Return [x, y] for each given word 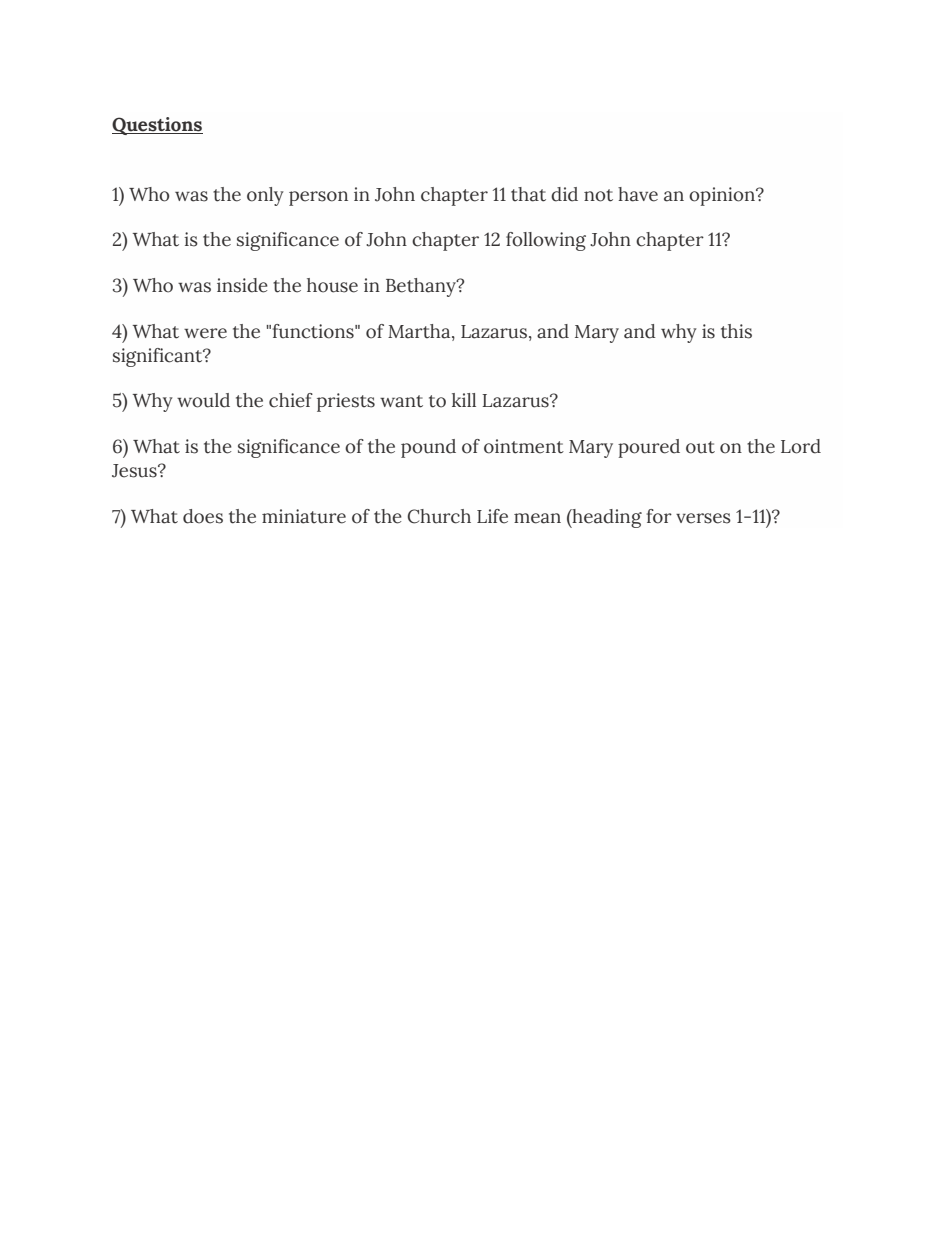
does [203, 516]
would [203, 400]
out [700, 447]
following [546, 241]
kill [464, 400]
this [736, 331]
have [638, 194]
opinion [723, 196]
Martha [420, 332]
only [265, 196]
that [528, 194]
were [205, 333]
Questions [157, 126]
